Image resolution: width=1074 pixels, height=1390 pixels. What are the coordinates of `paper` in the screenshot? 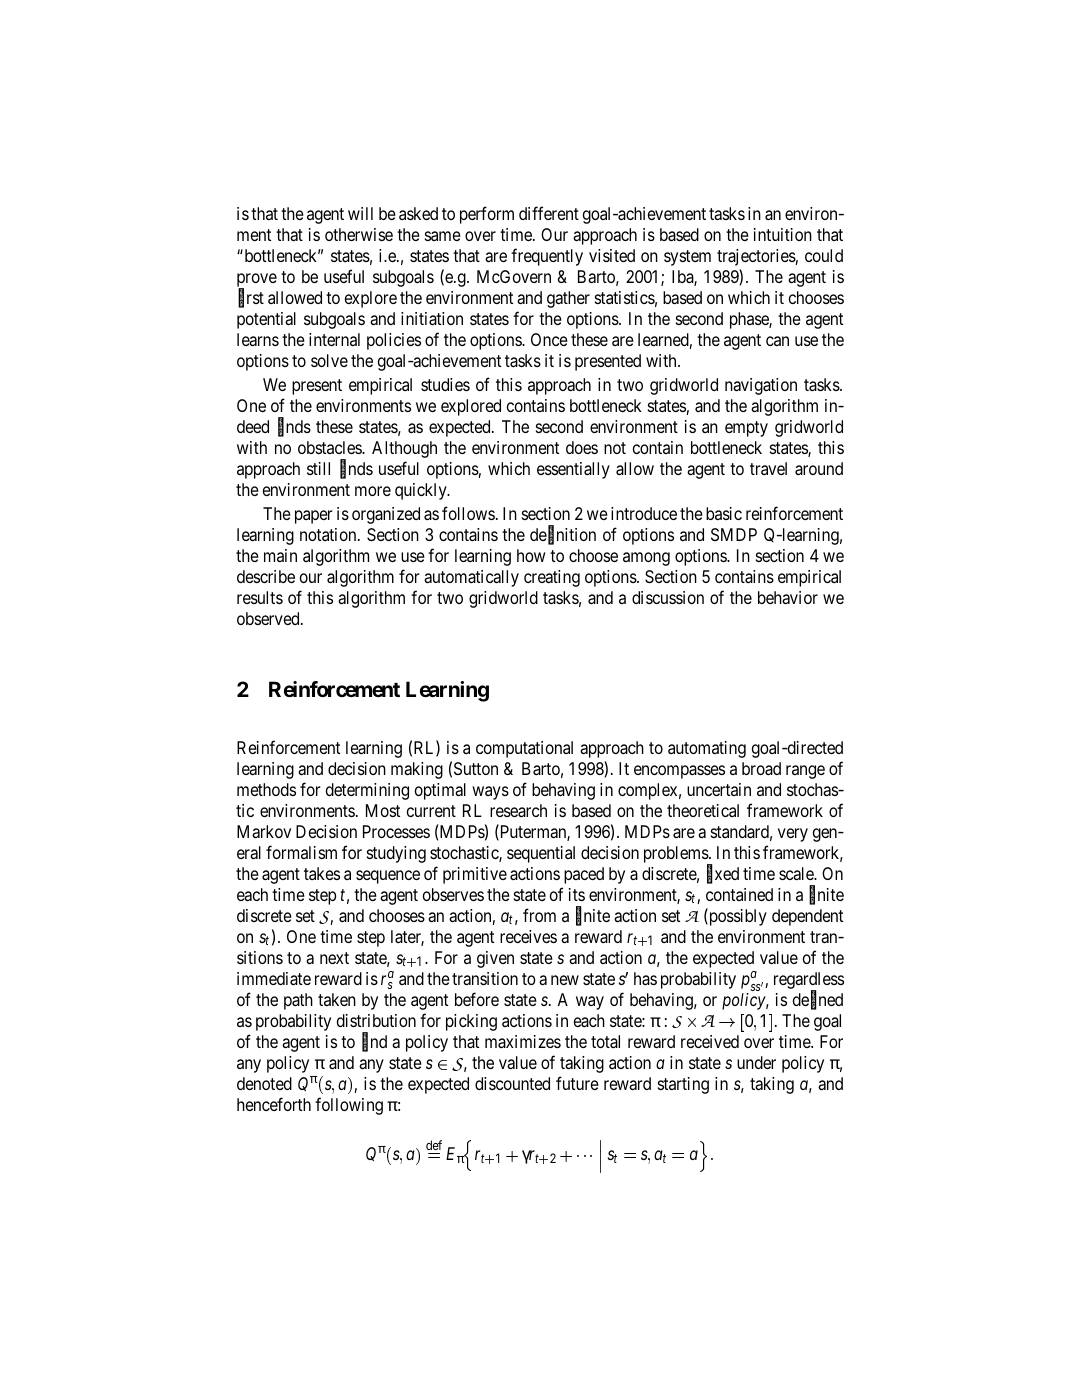 It's located at (314, 517).
